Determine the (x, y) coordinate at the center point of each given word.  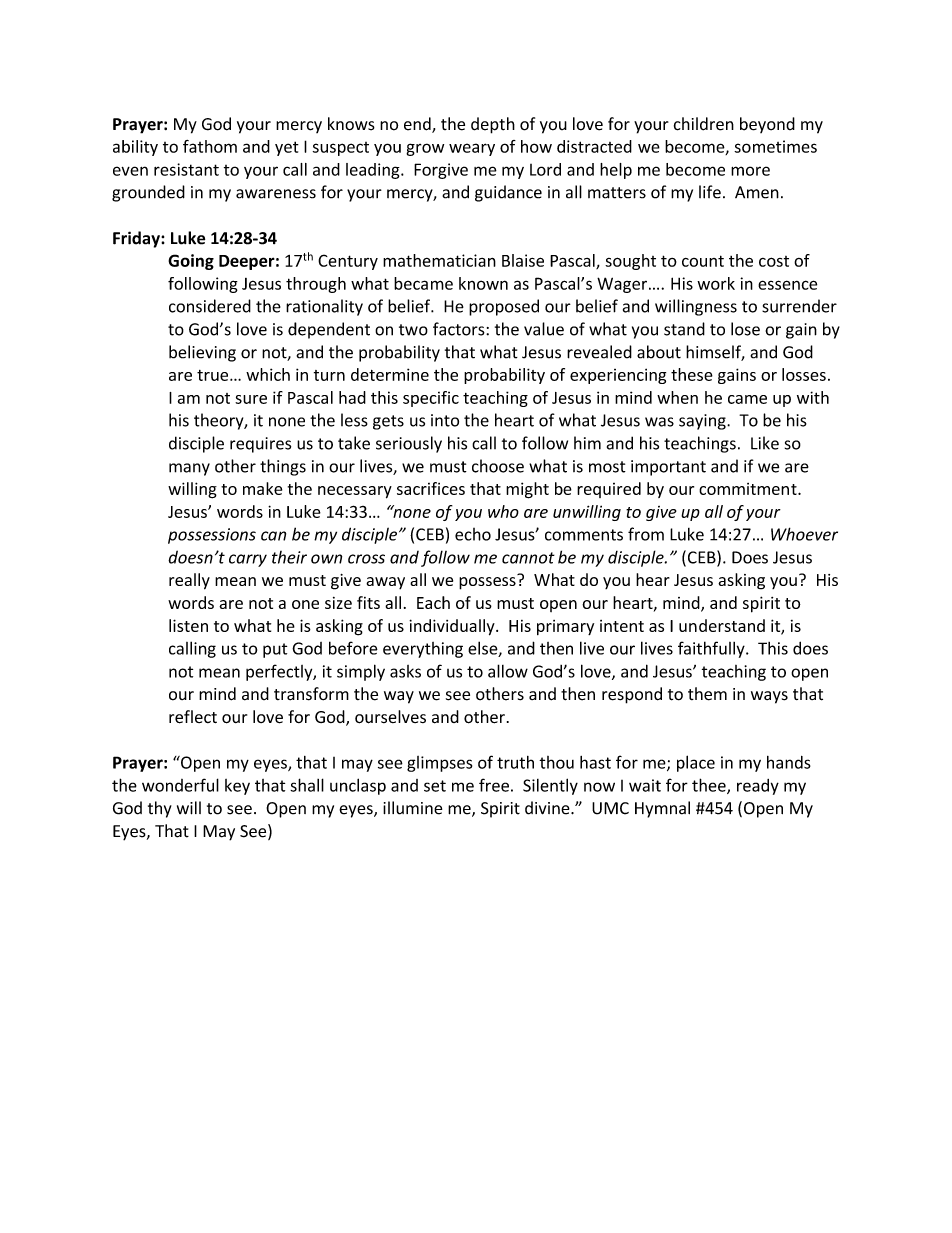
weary (472, 149)
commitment (749, 489)
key (237, 787)
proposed (504, 307)
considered (210, 306)
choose (498, 466)
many (189, 469)
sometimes (775, 146)
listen (188, 625)
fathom (210, 146)
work (716, 283)
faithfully (712, 649)
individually (453, 627)
